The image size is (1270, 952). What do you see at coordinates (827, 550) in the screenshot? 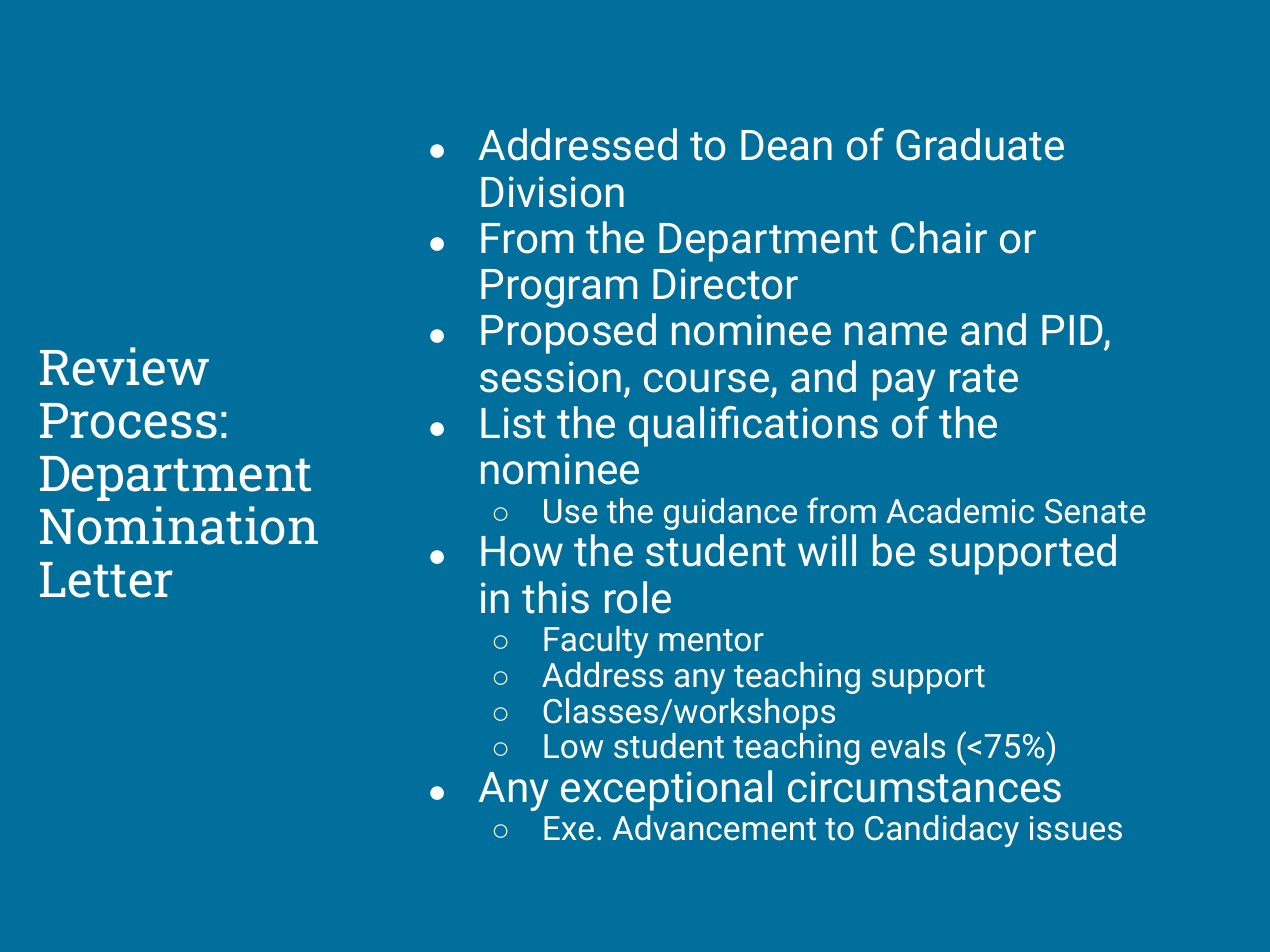
I see `will` at bounding box center [827, 550].
